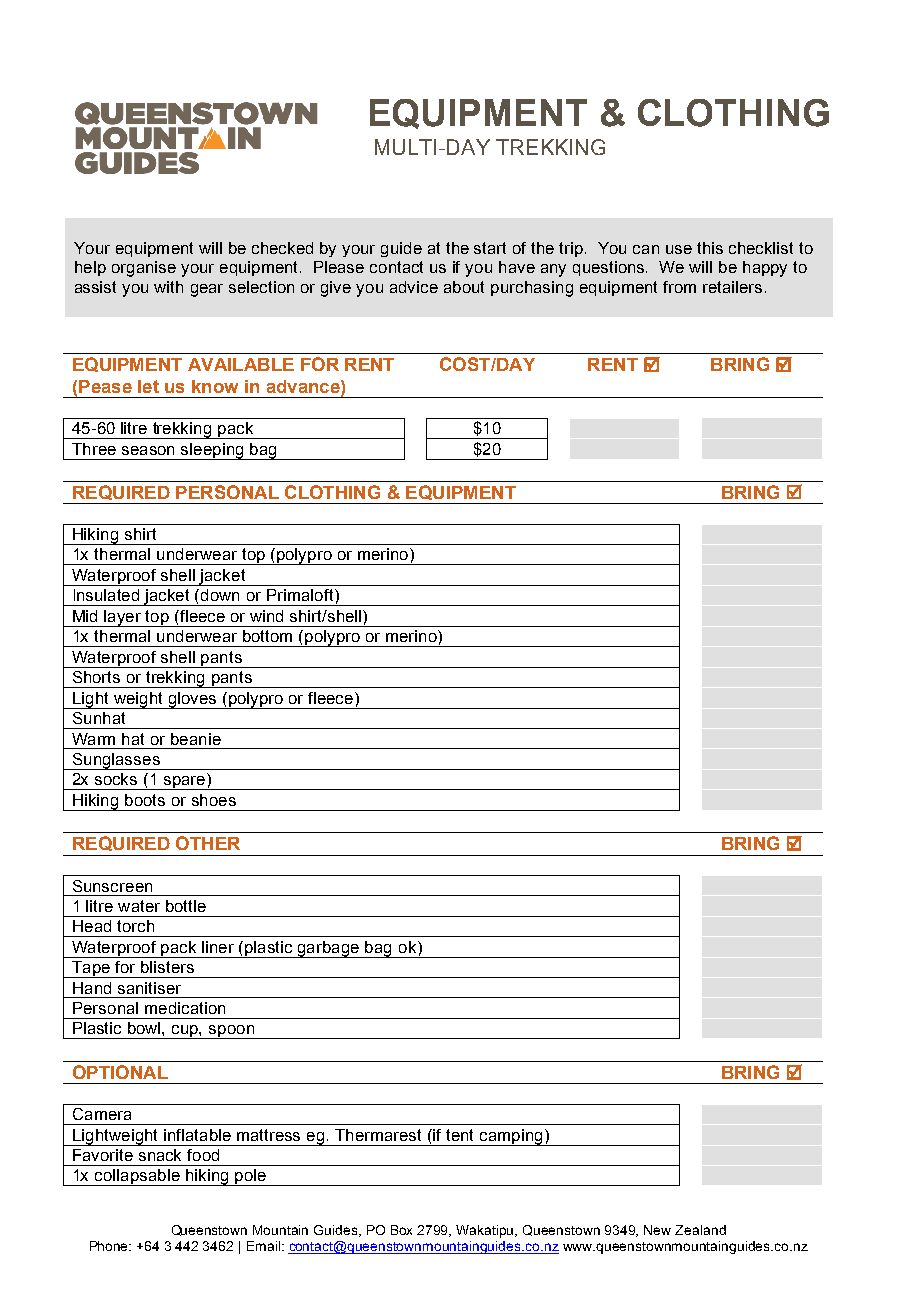 Image resolution: width=924 pixels, height=1308 pixels. I want to click on Phone, so click(110, 1246).
